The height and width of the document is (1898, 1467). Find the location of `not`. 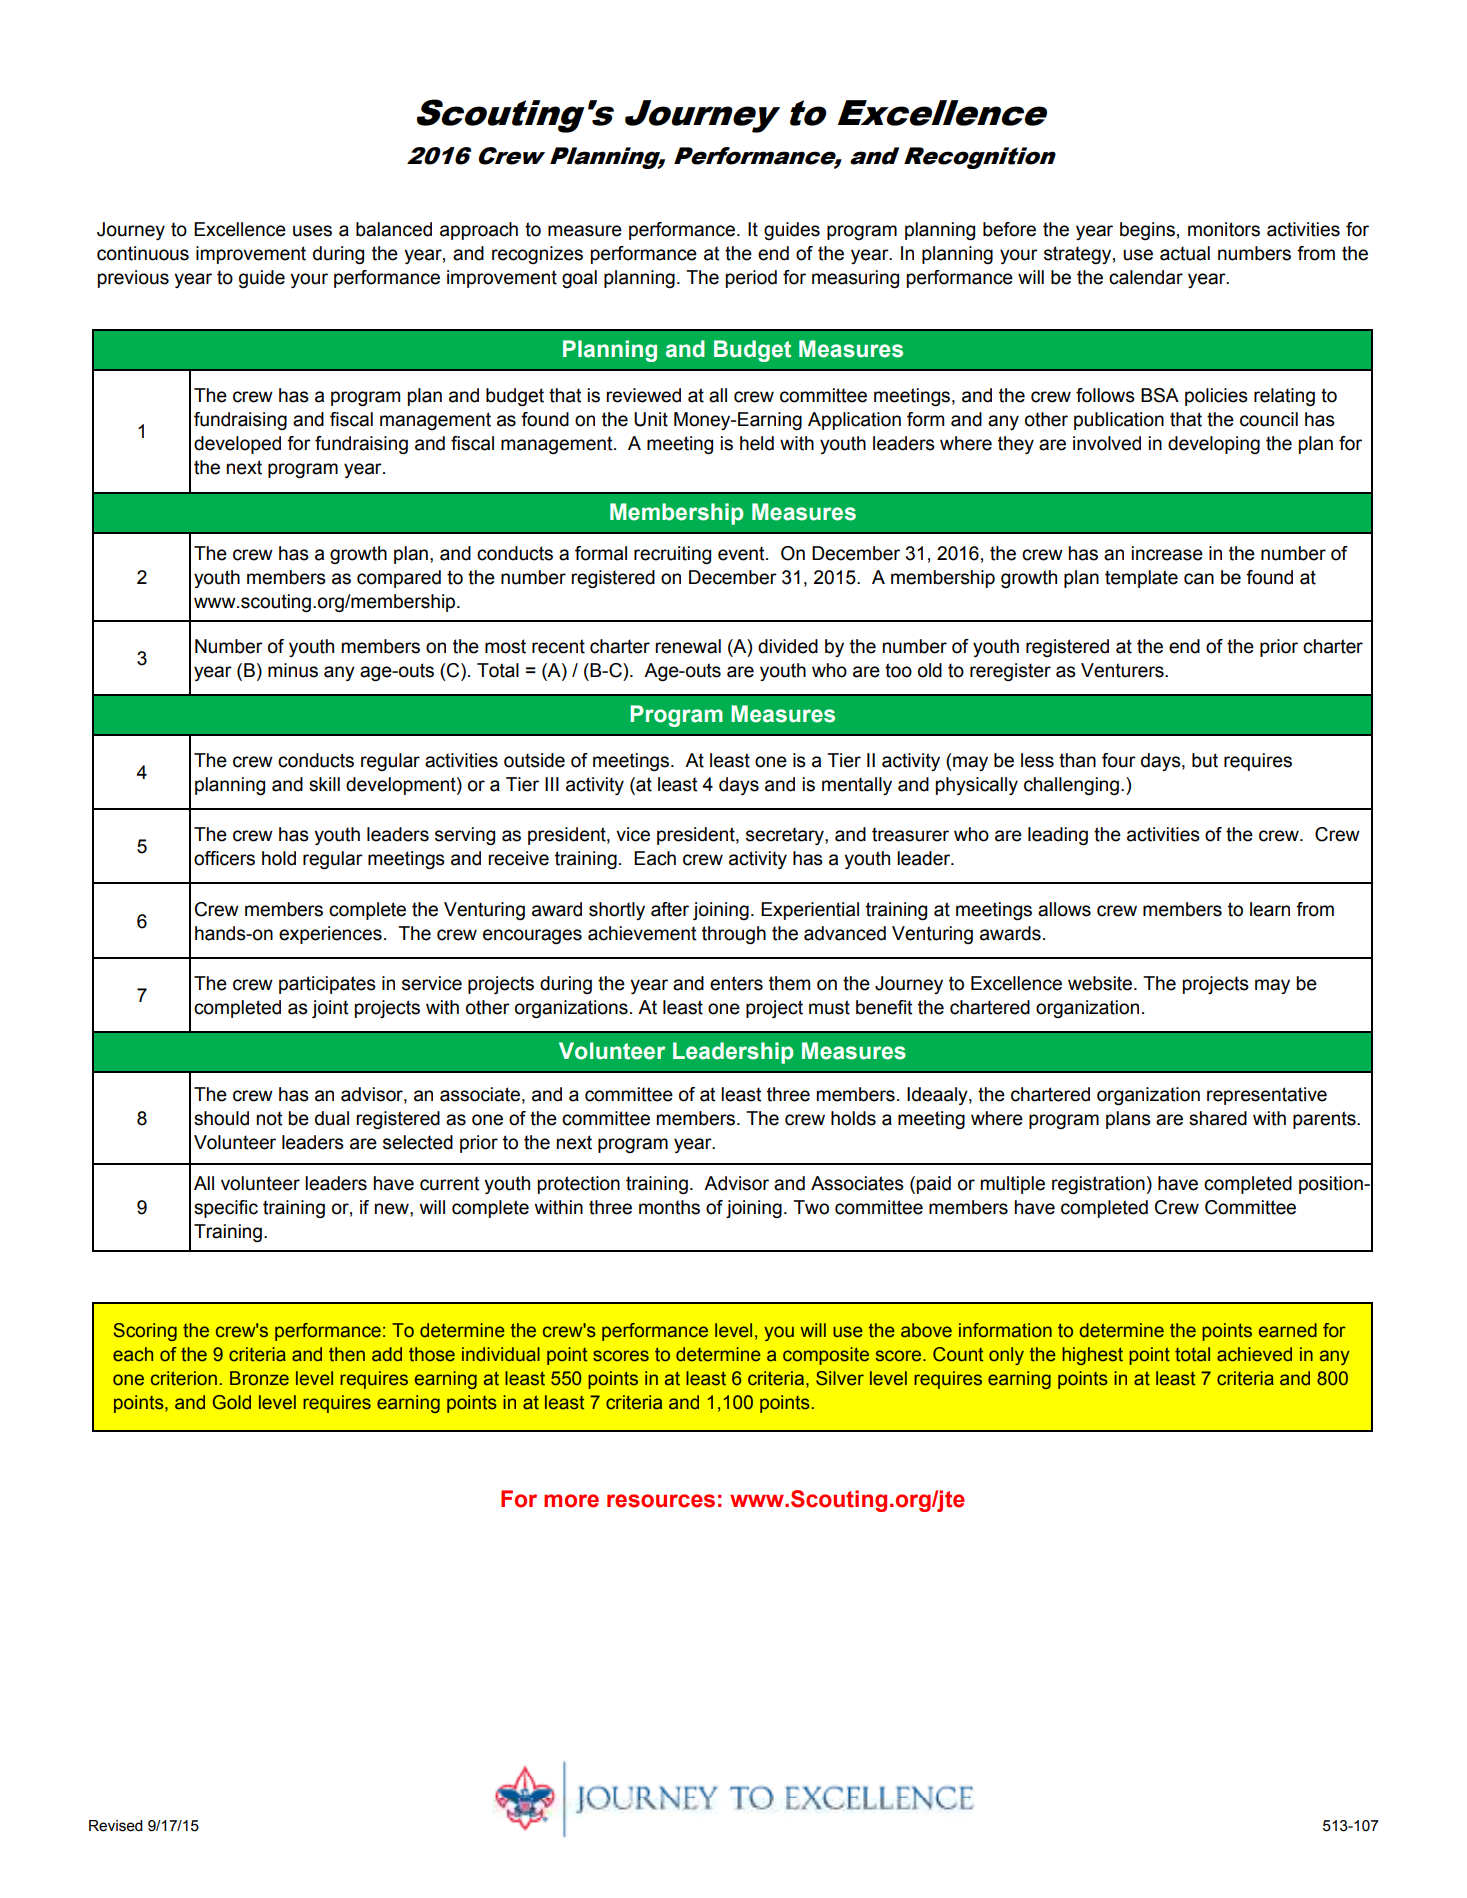

not is located at coordinates (270, 1118).
